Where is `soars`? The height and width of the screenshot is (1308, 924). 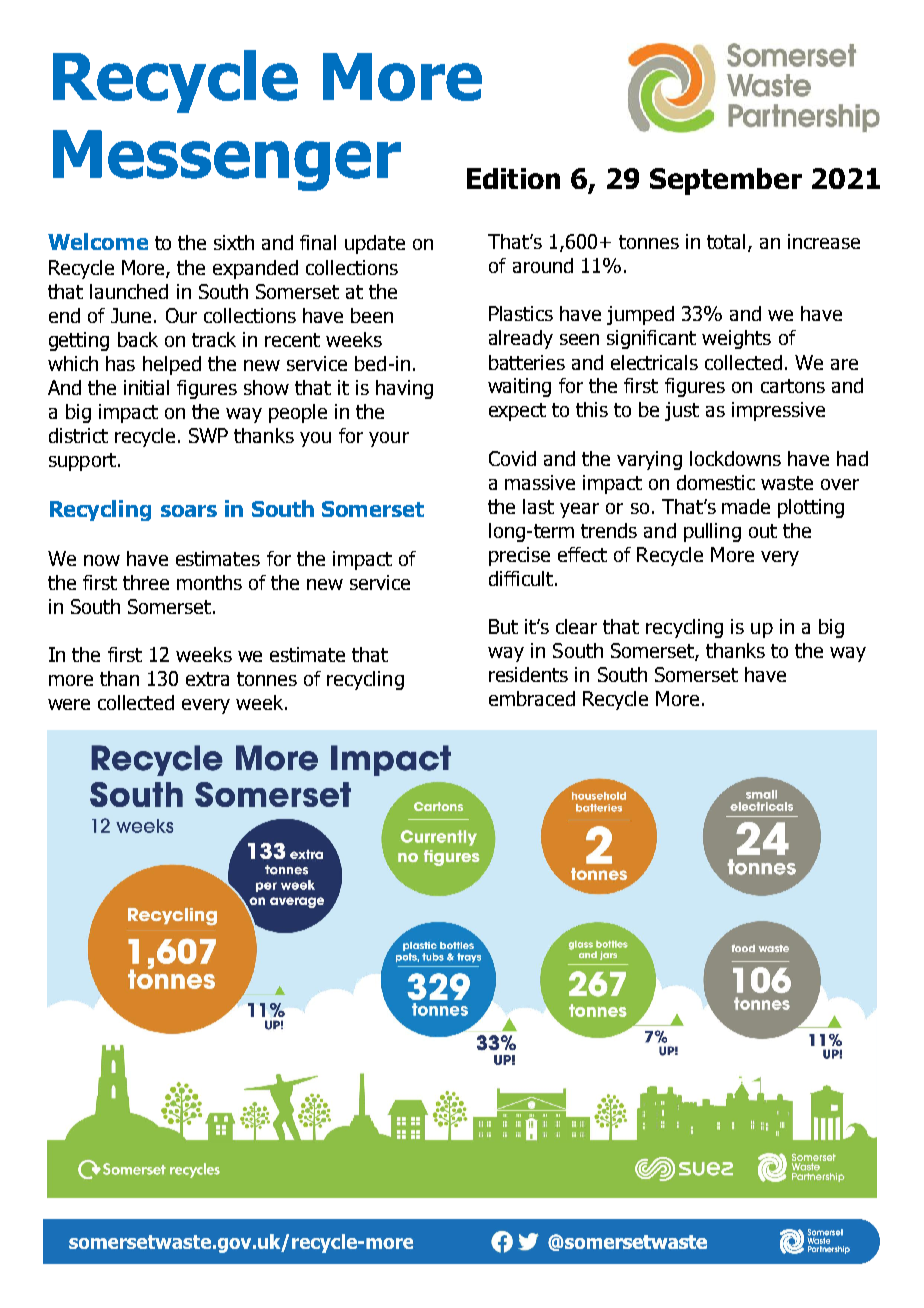 soars is located at coordinates (189, 511).
